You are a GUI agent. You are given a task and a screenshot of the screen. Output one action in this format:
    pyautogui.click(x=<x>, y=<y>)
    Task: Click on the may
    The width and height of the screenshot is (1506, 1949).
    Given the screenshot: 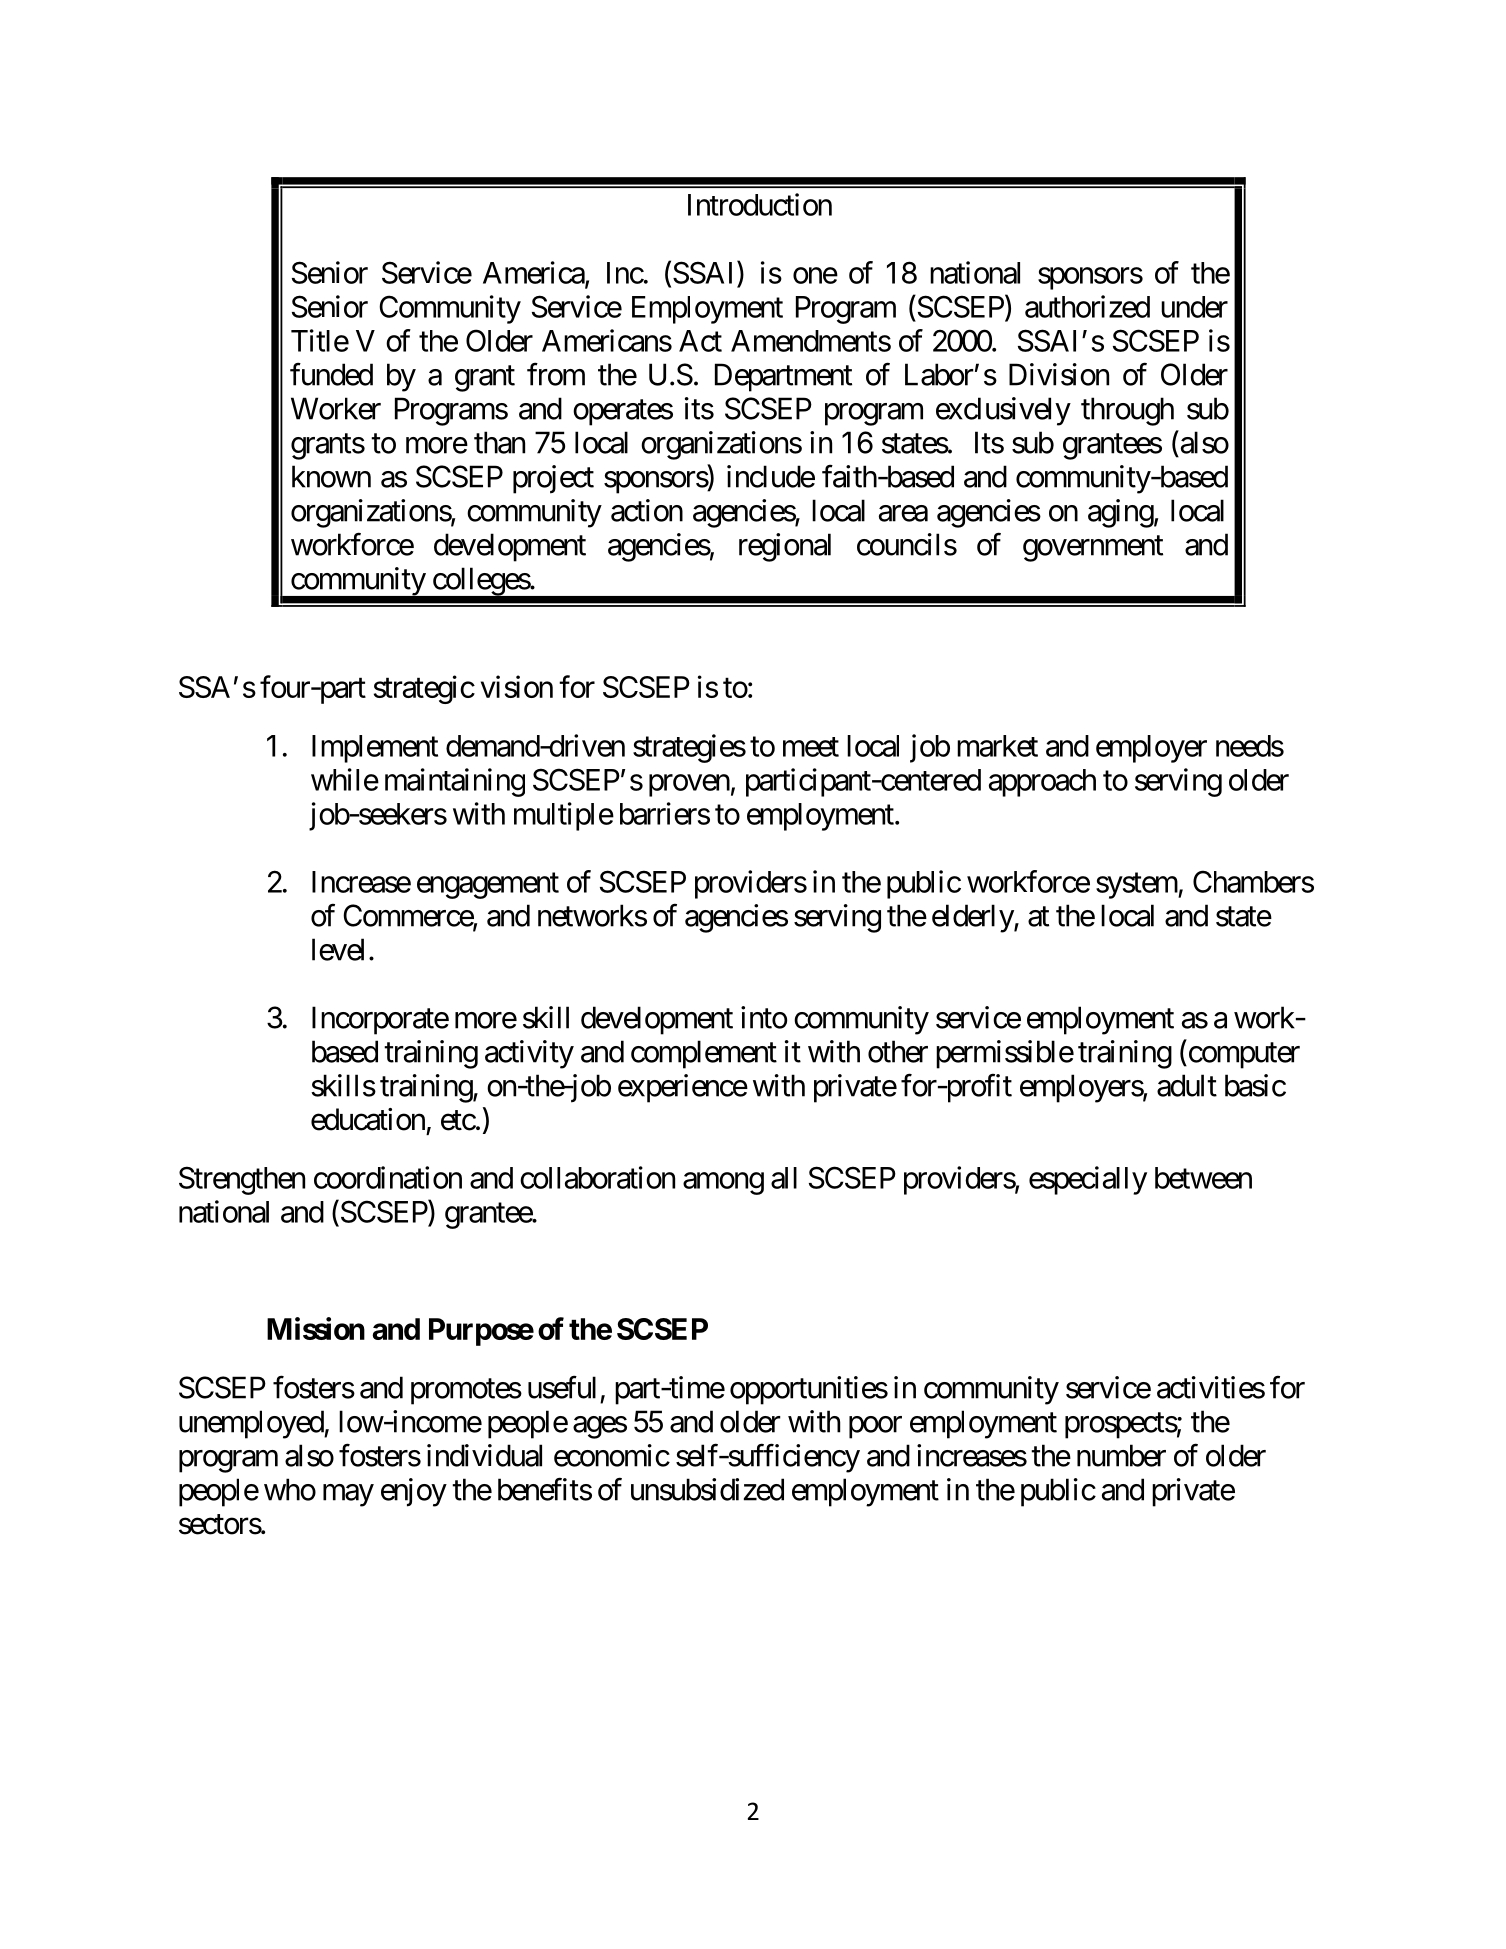 What is the action you would take?
    pyautogui.click(x=348, y=1495)
